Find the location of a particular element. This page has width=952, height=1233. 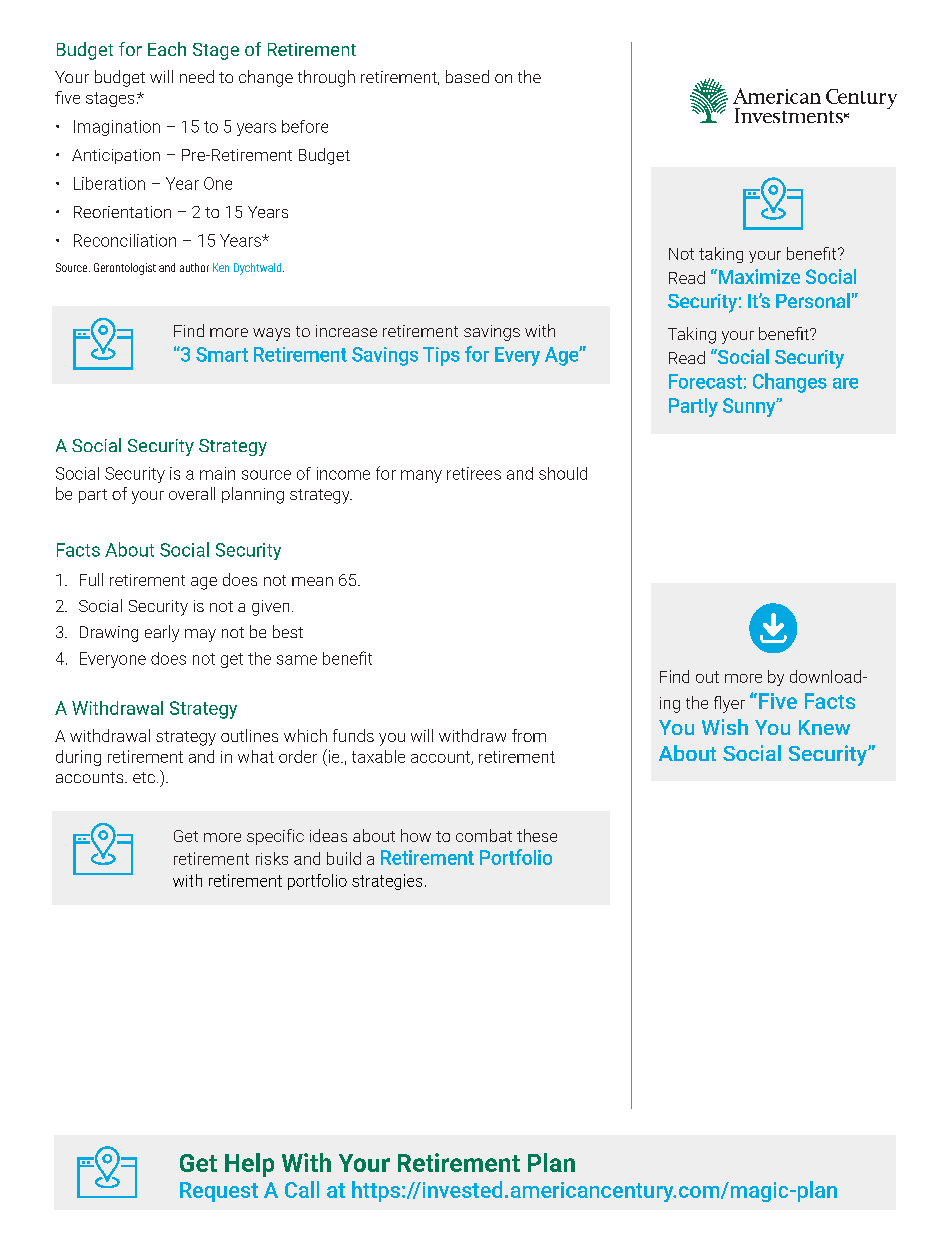

Maximize is located at coordinates (758, 276).
